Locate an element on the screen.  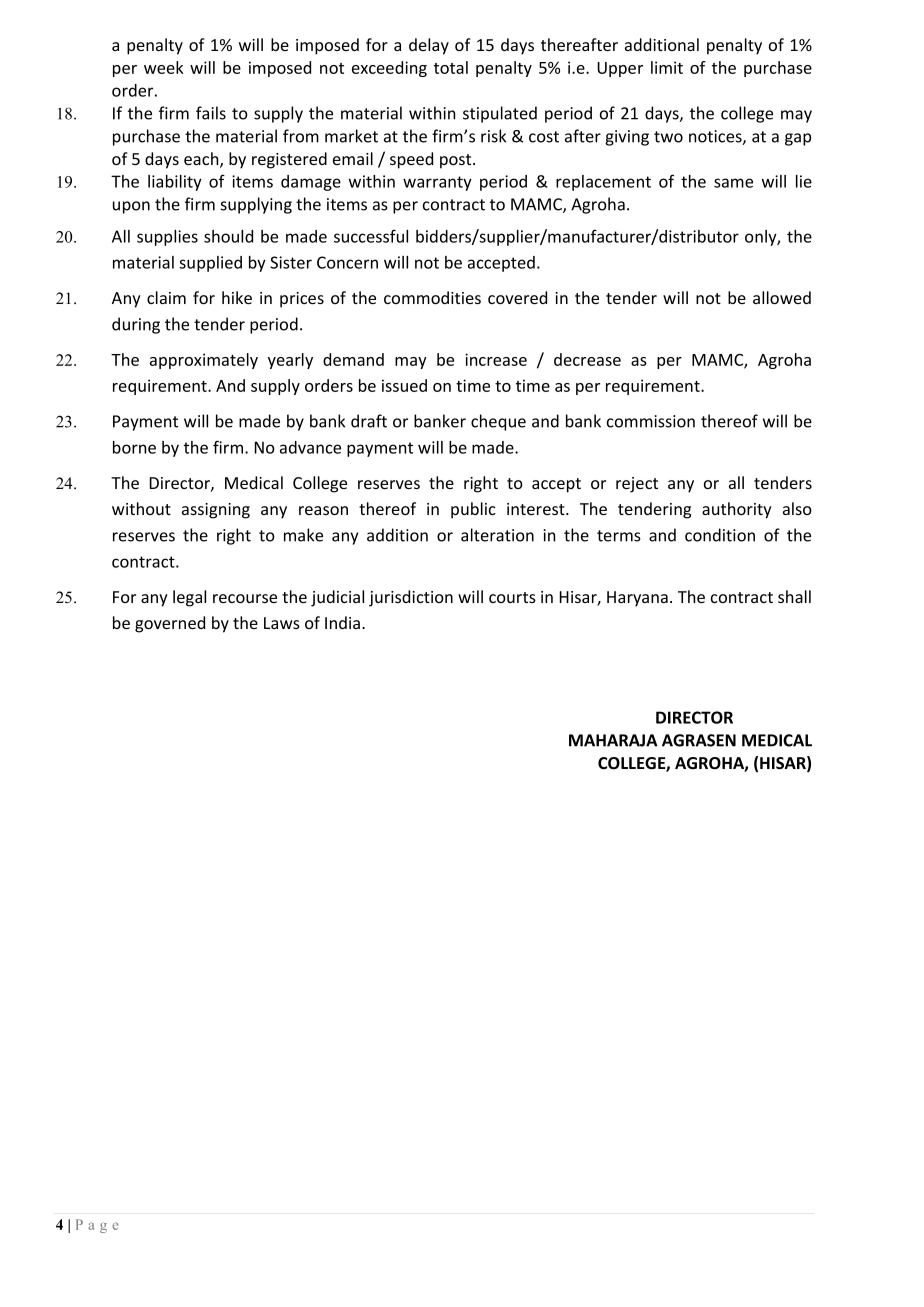
Laws is located at coordinates (282, 623).
